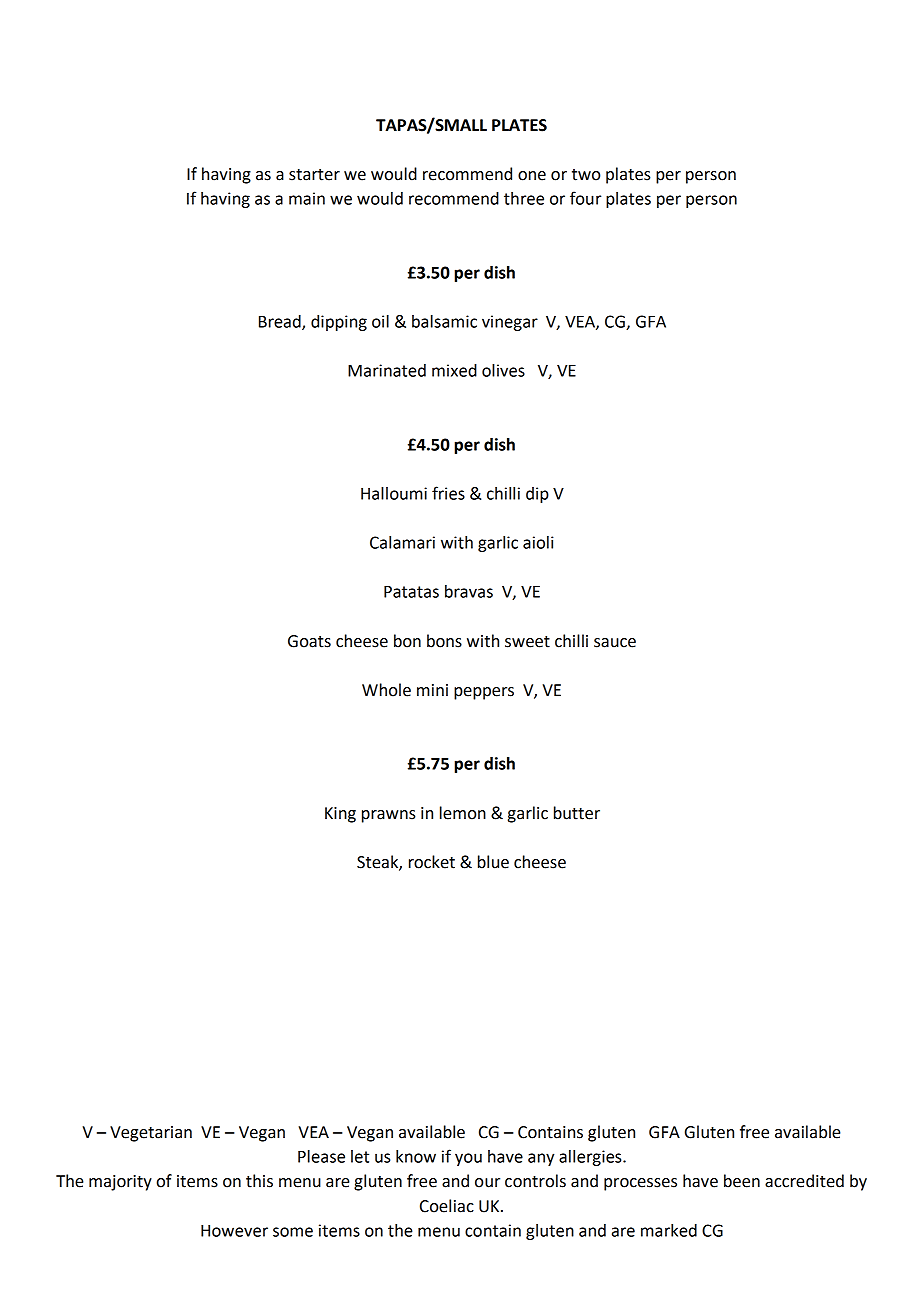 The image size is (924, 1308). Describe the element at coordinates (234, 1231) in the image. I see `However` at that location.
